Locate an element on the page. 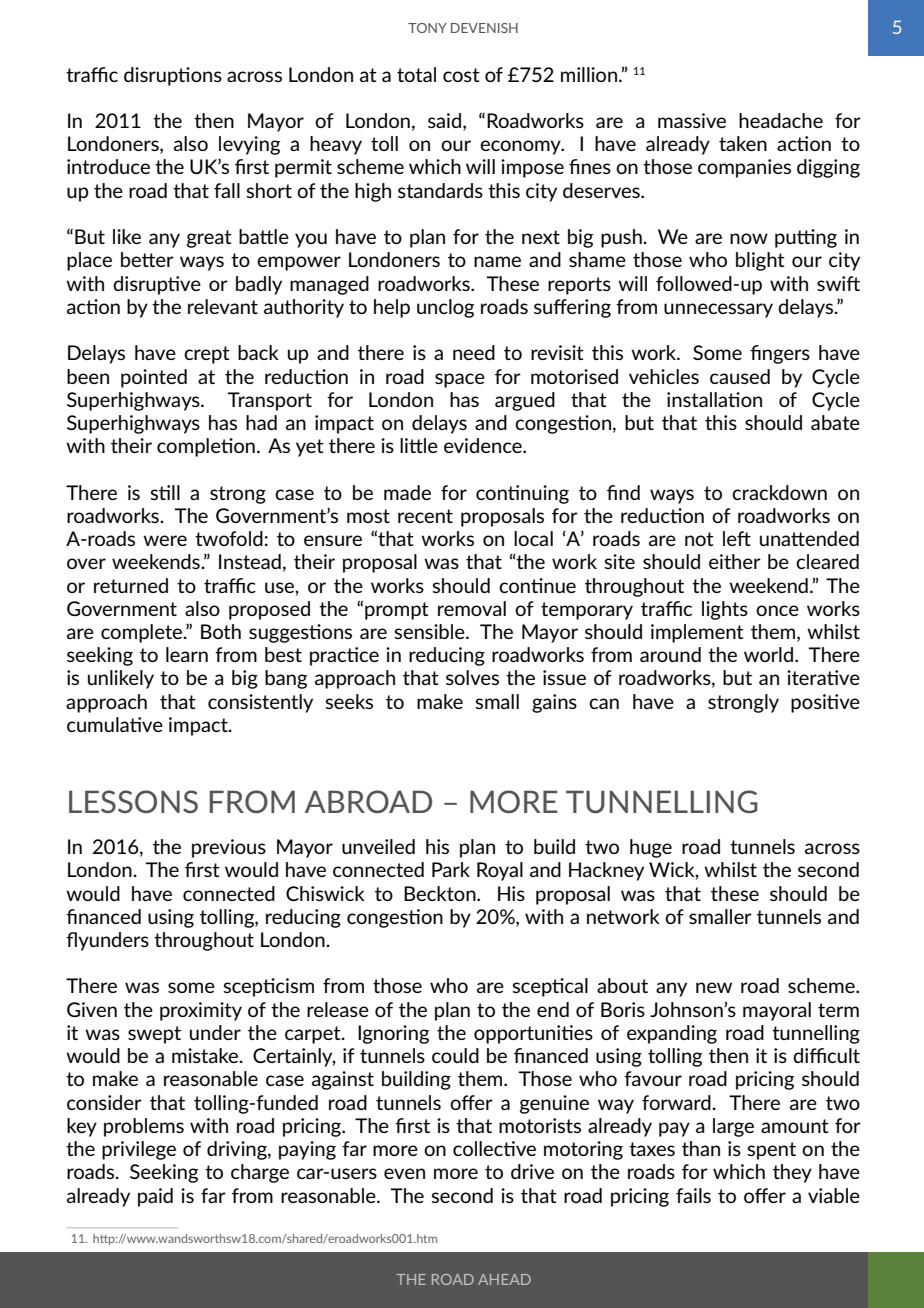 The width and height of the document is (924, 1308). AHEAD is located at coordinates (504, 1279).
